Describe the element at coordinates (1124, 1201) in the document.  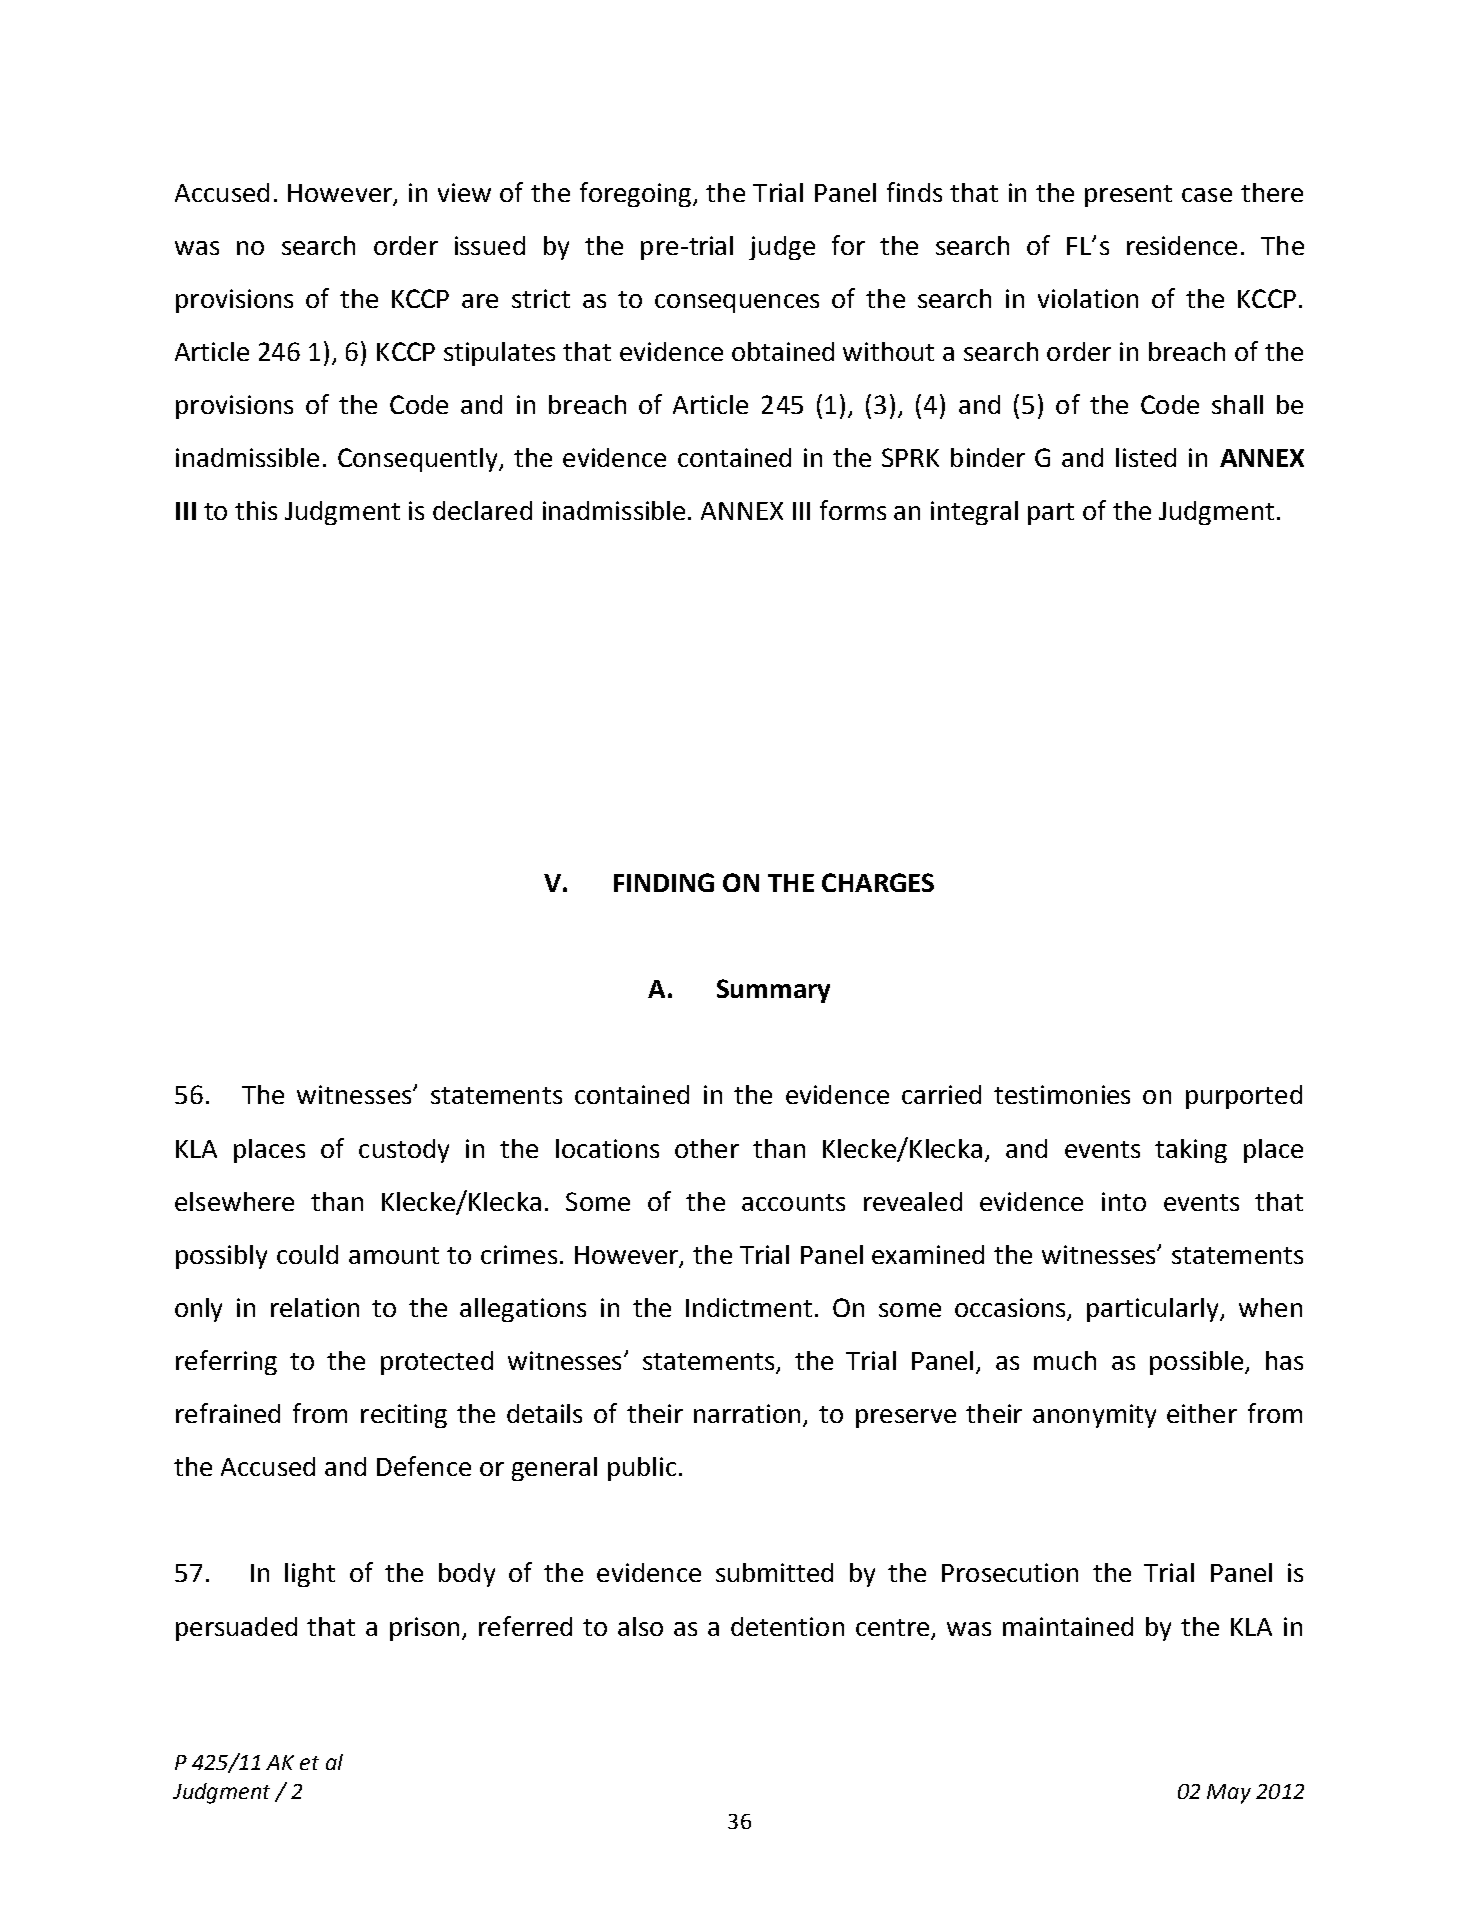
I see `into` at that location.
